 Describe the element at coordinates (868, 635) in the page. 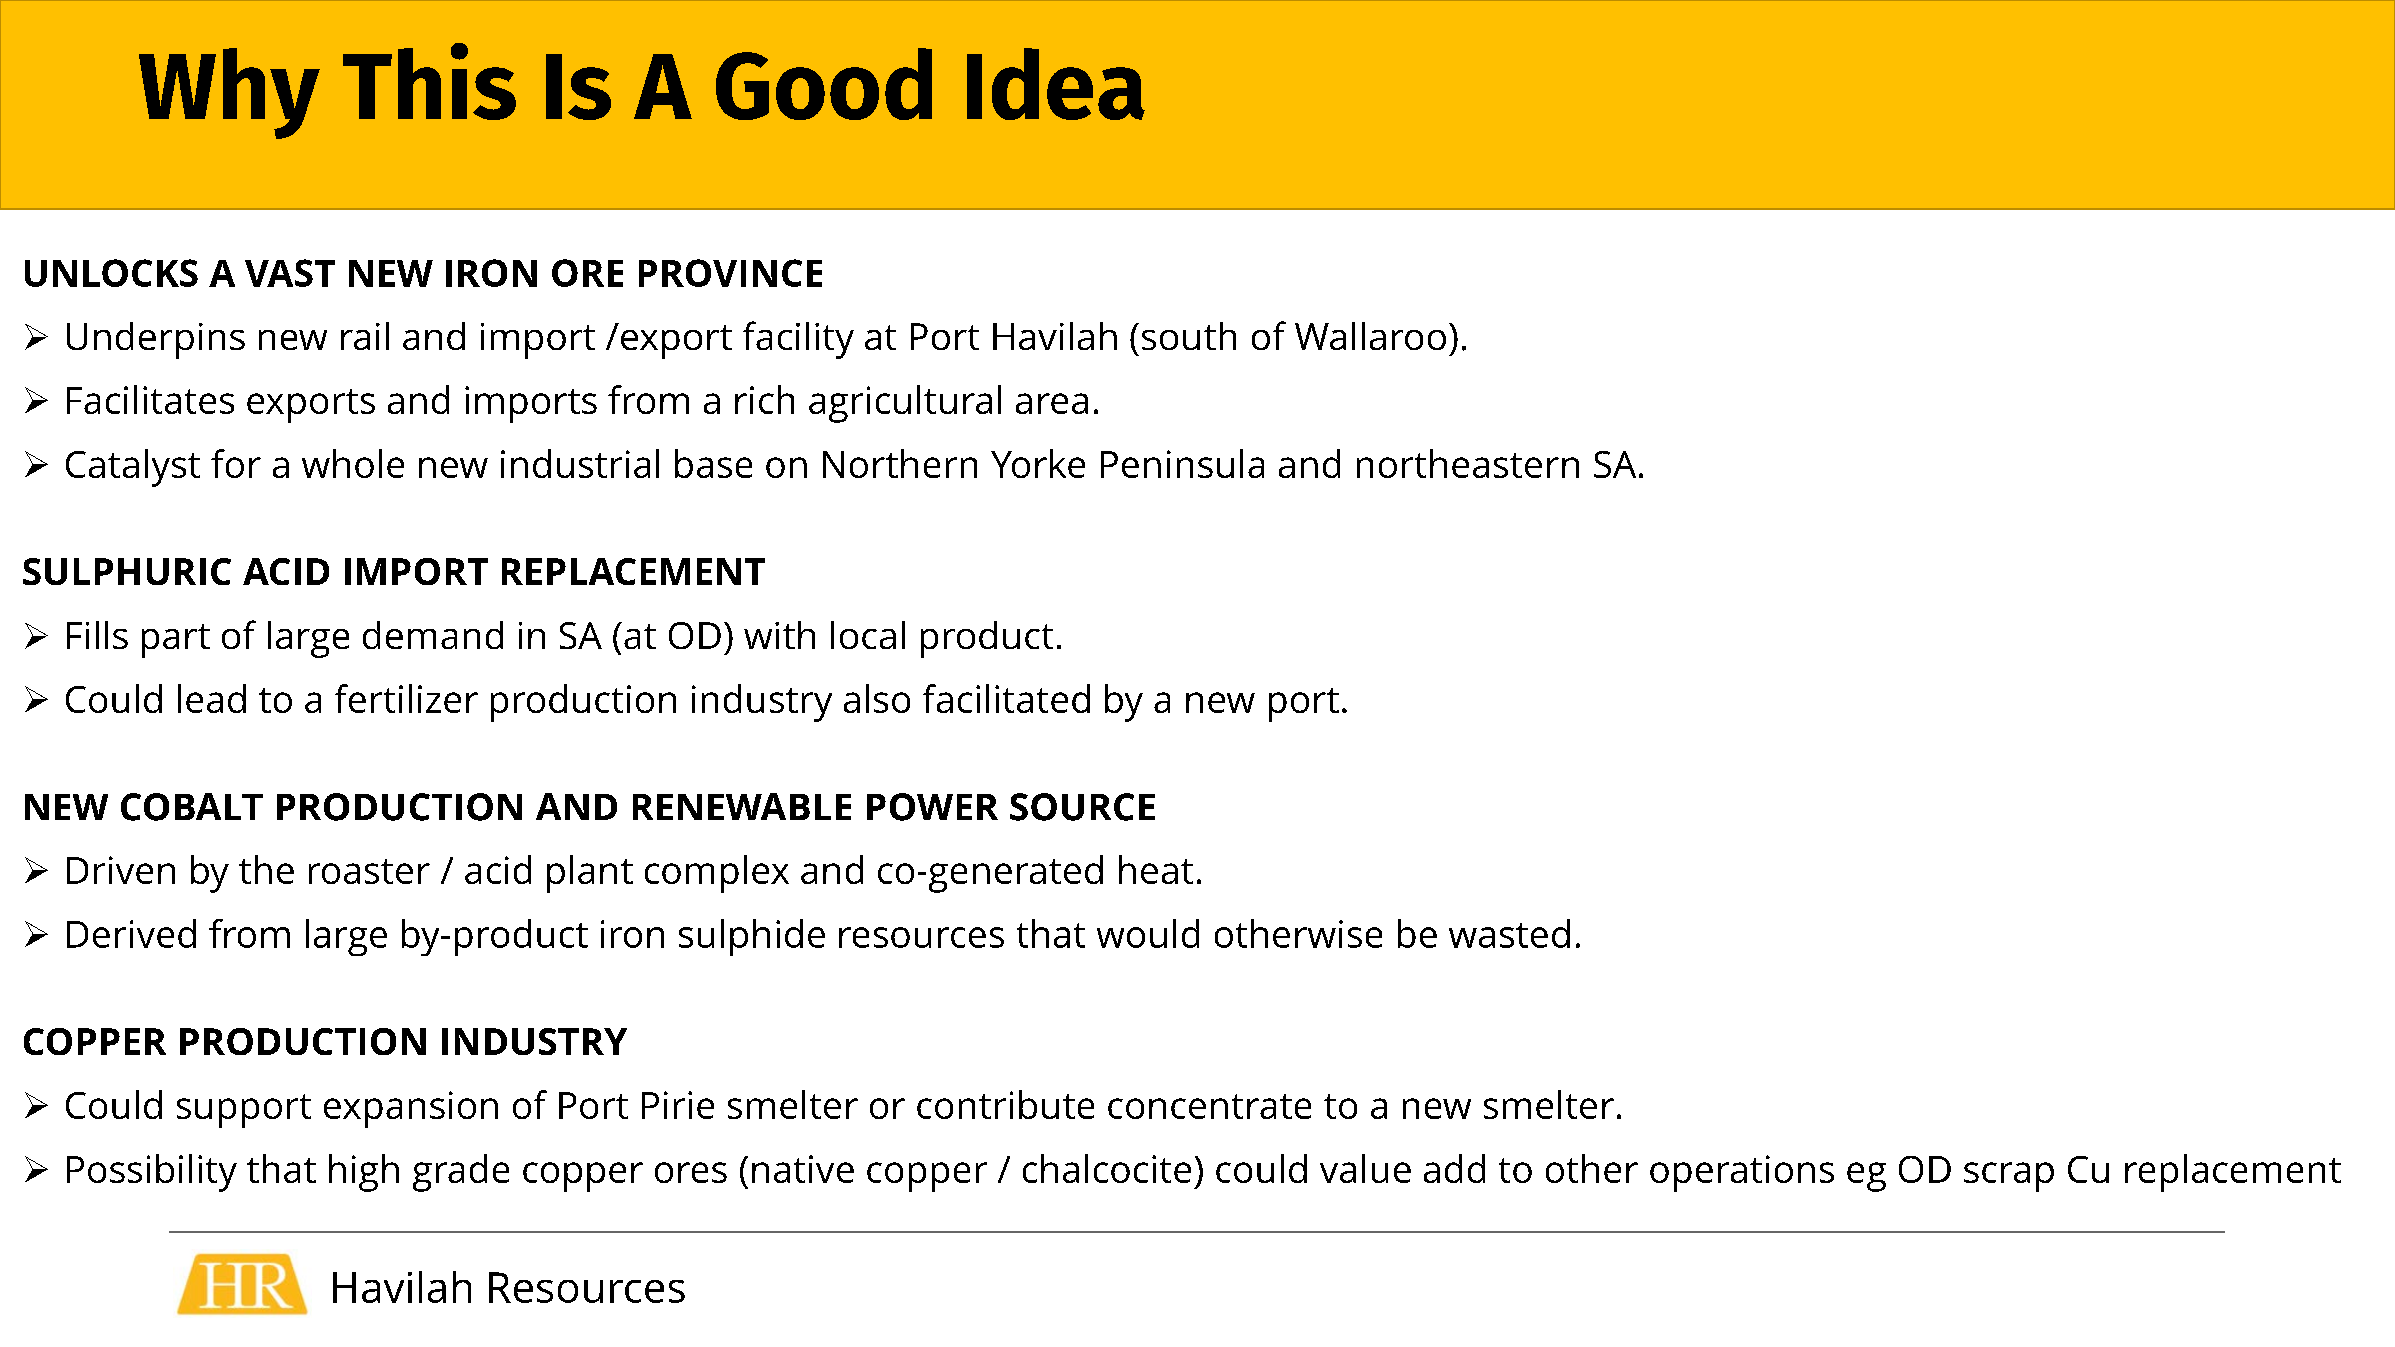

I see `local` at that location.
